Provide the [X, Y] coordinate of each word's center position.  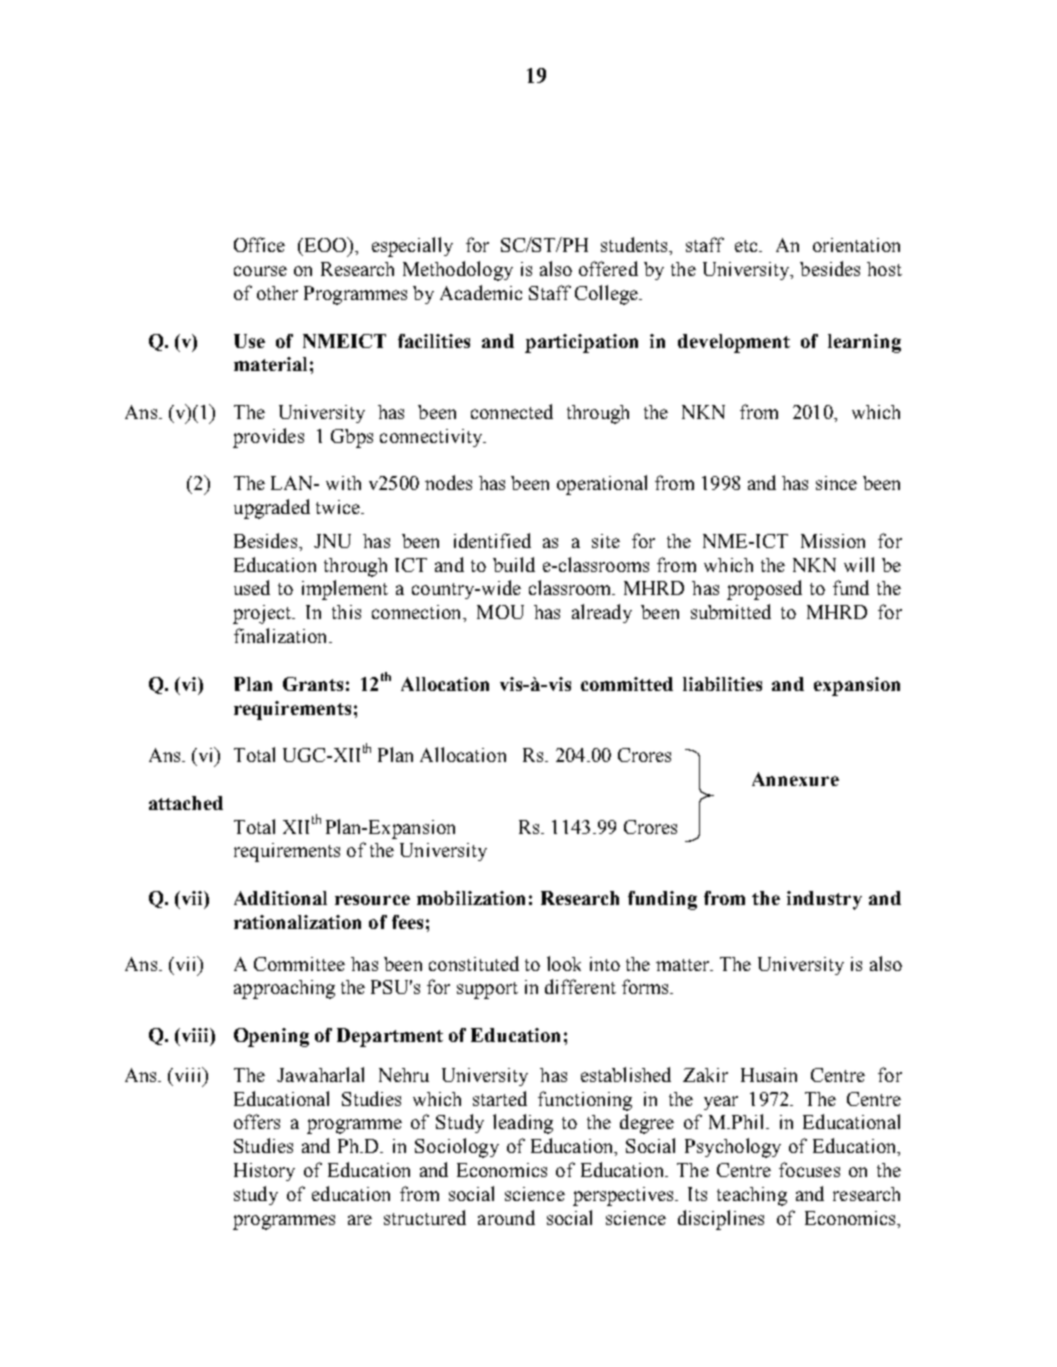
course [260, 271]
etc [747, 246]
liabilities [722, 684]
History [264, 1172]
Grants [313, 684]
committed [627, 684]
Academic [481, 292]
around [506, 1217]
